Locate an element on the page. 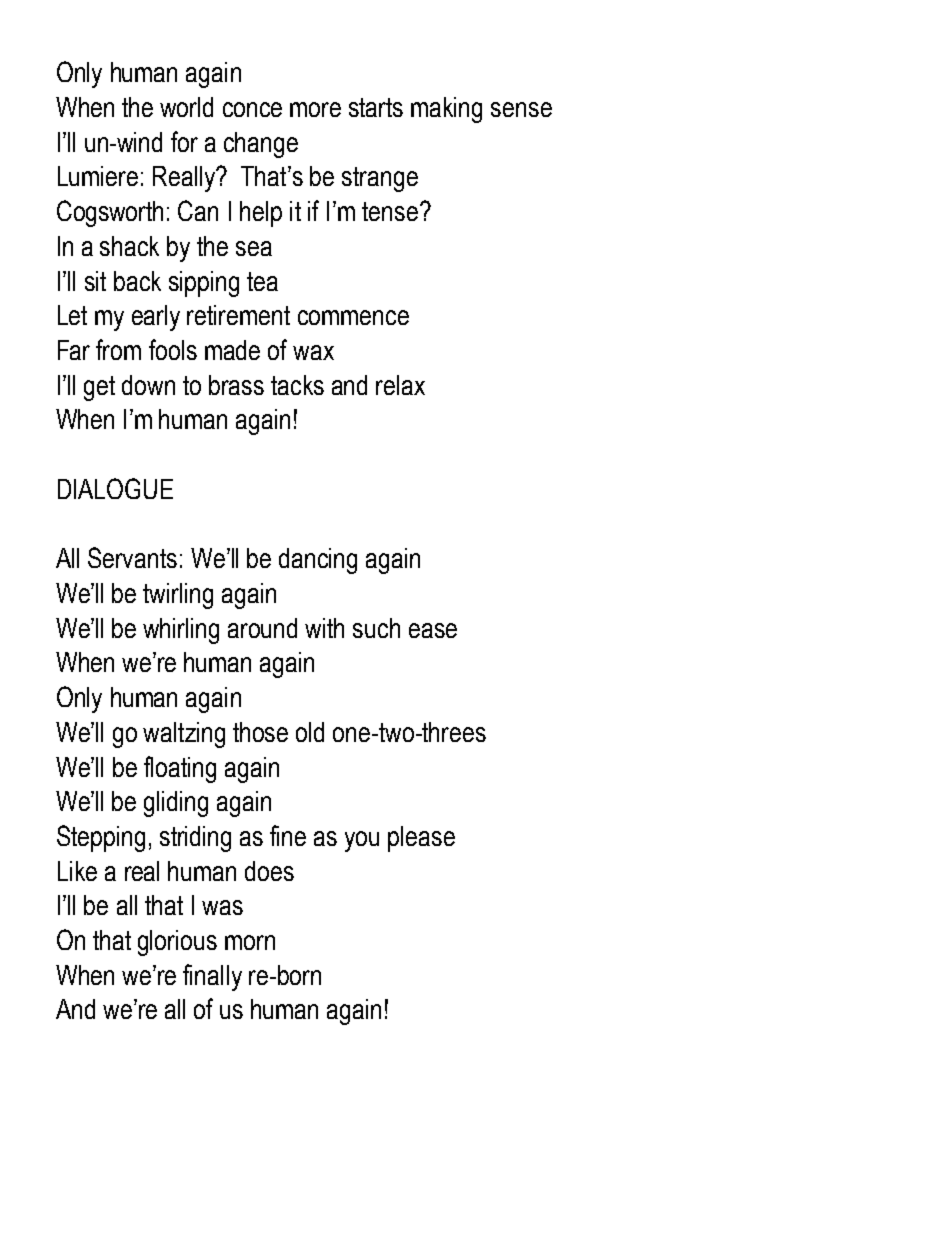  Servants is located at coordinates (132, 557).
